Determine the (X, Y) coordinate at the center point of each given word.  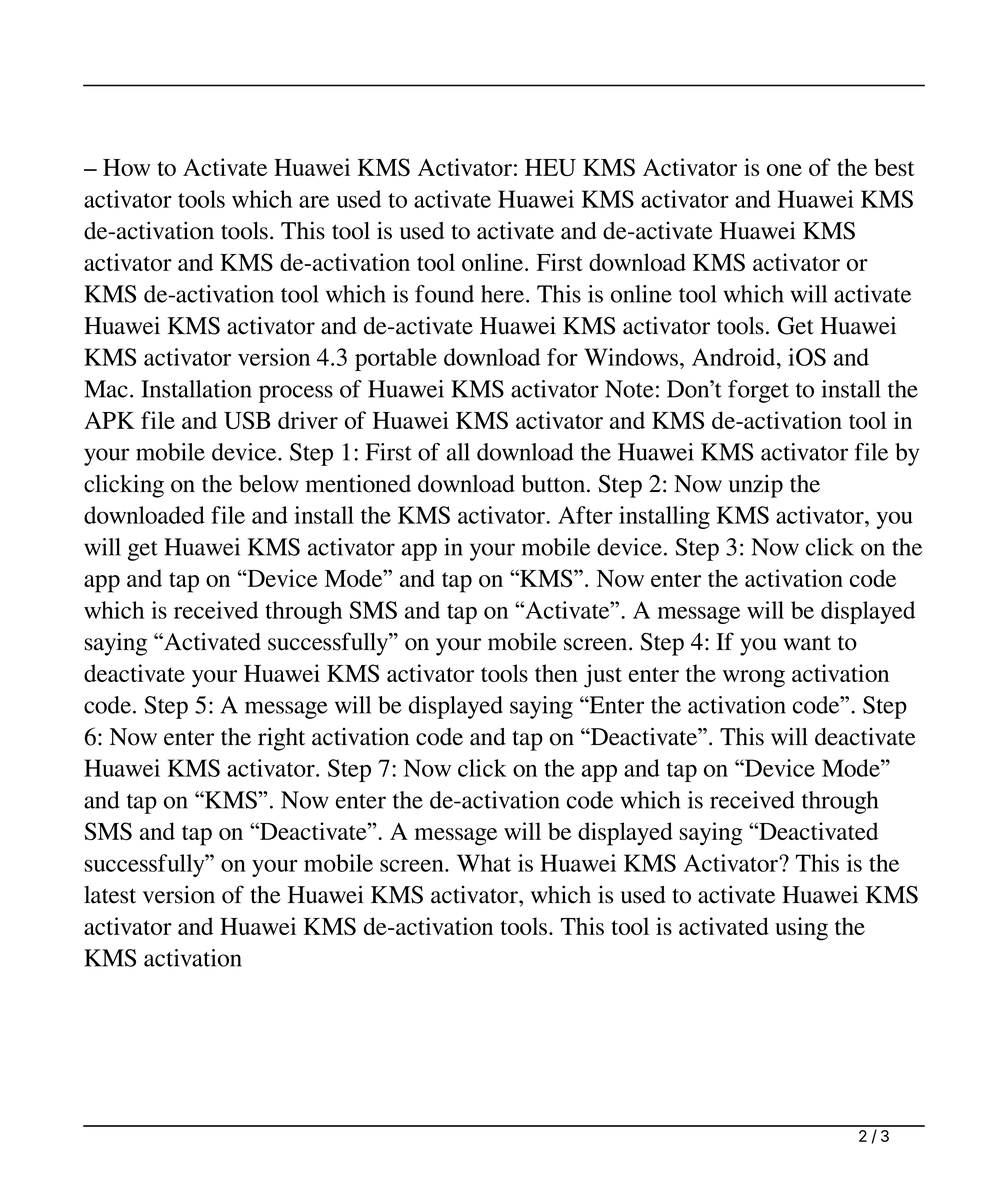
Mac (106, 389)
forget (758, 391)
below (269, 484)
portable (396, 359)
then (556, 673)
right (281, 739)
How (126, 167)
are (314, 201)
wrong (754, 679)
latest (110, 895)
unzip (756, 486)
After (585, 515)
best (894, 167)
